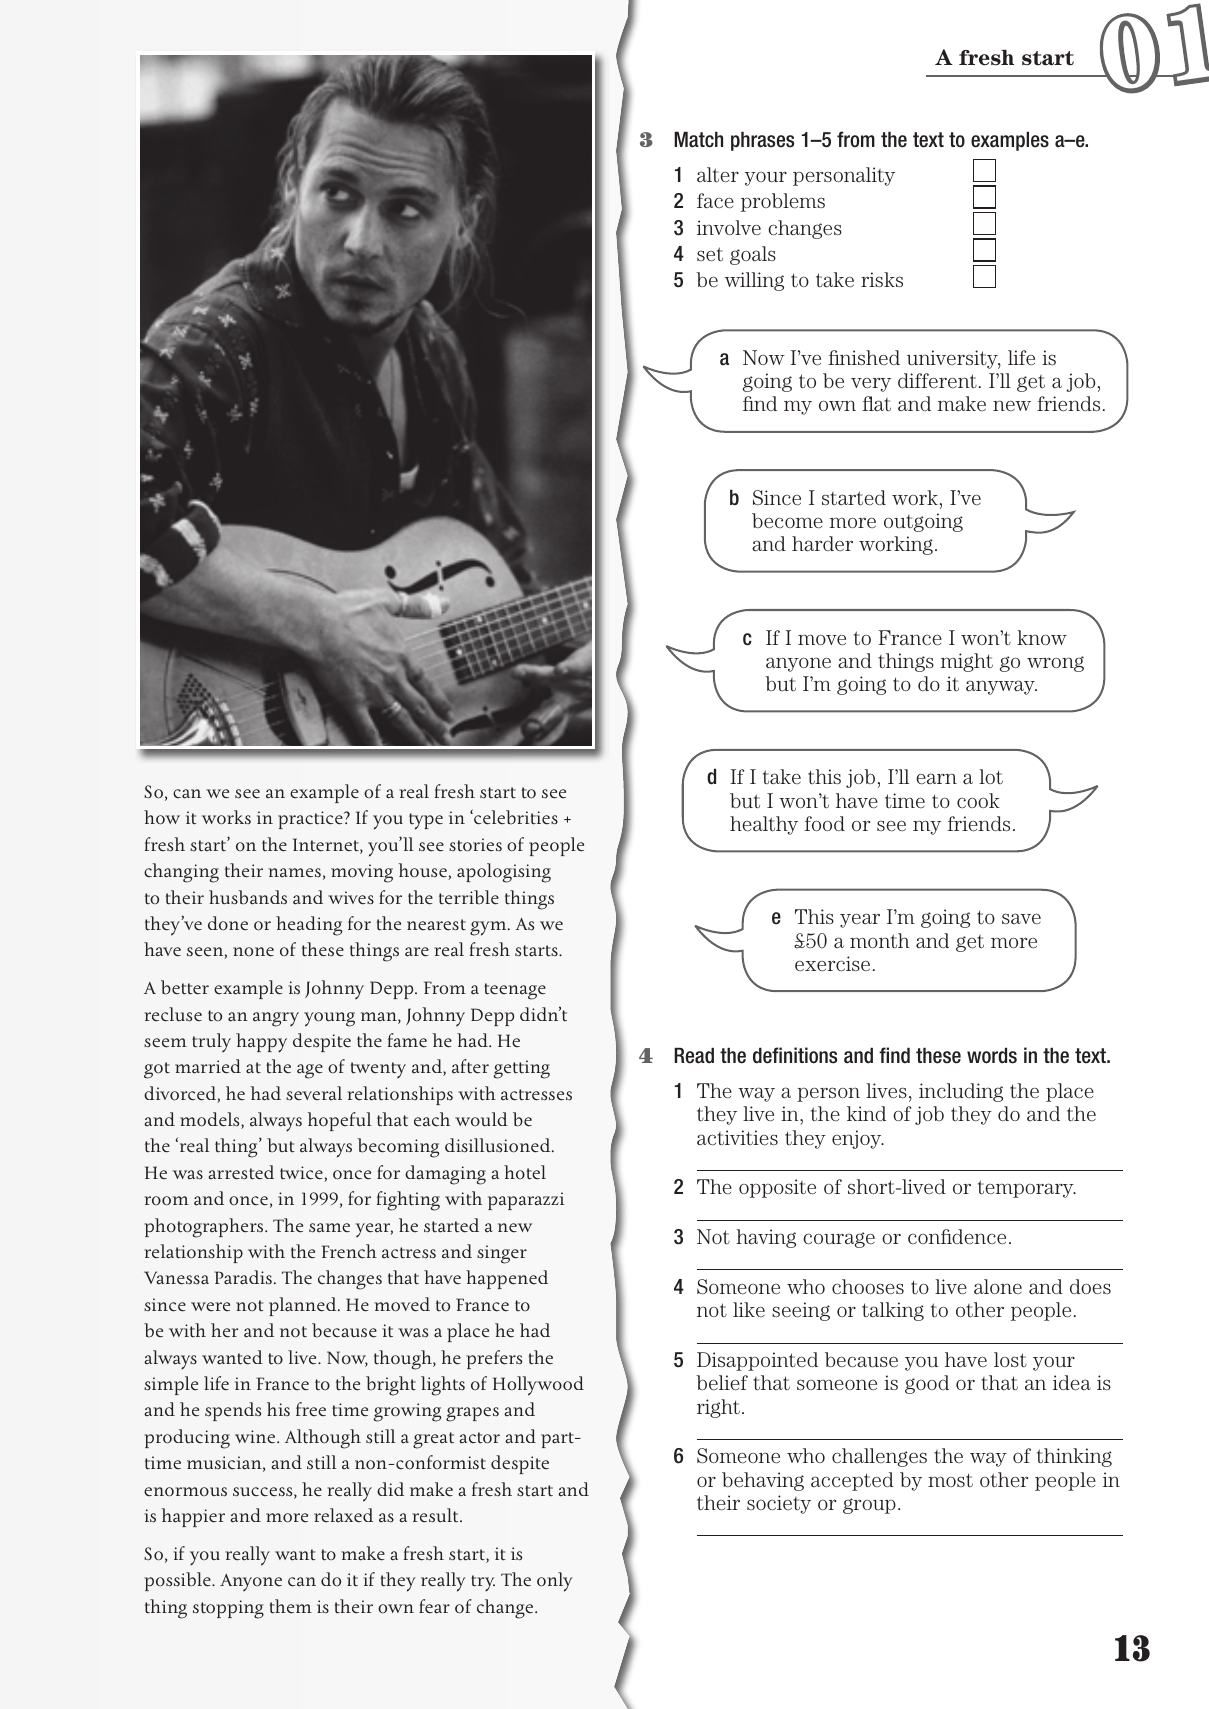  What do you see at coordinates (311, 820) in the screenshot?
I see `practice` at bounding box center [311, 820].
